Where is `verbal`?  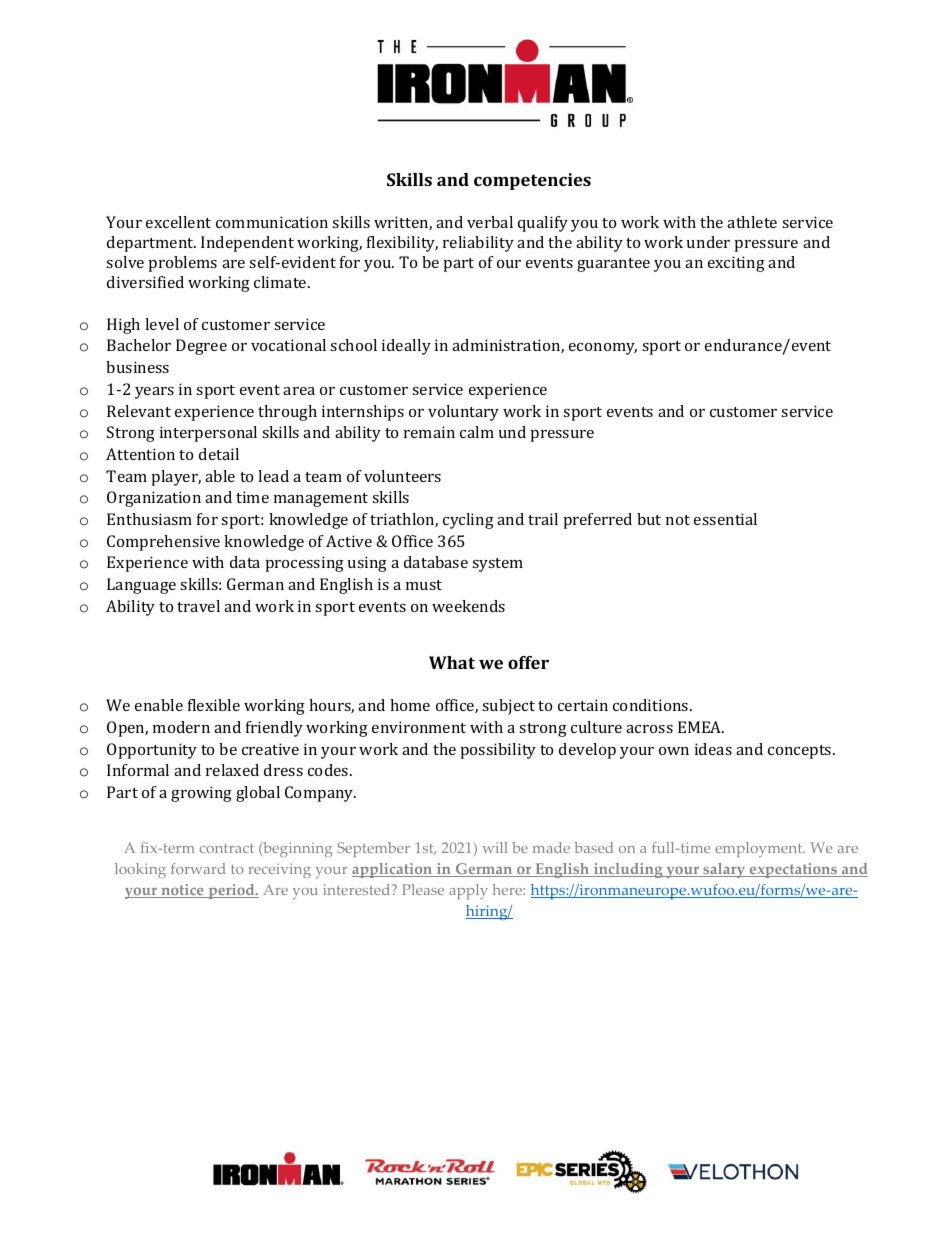 verbal is located at coordinates (490, 222).
